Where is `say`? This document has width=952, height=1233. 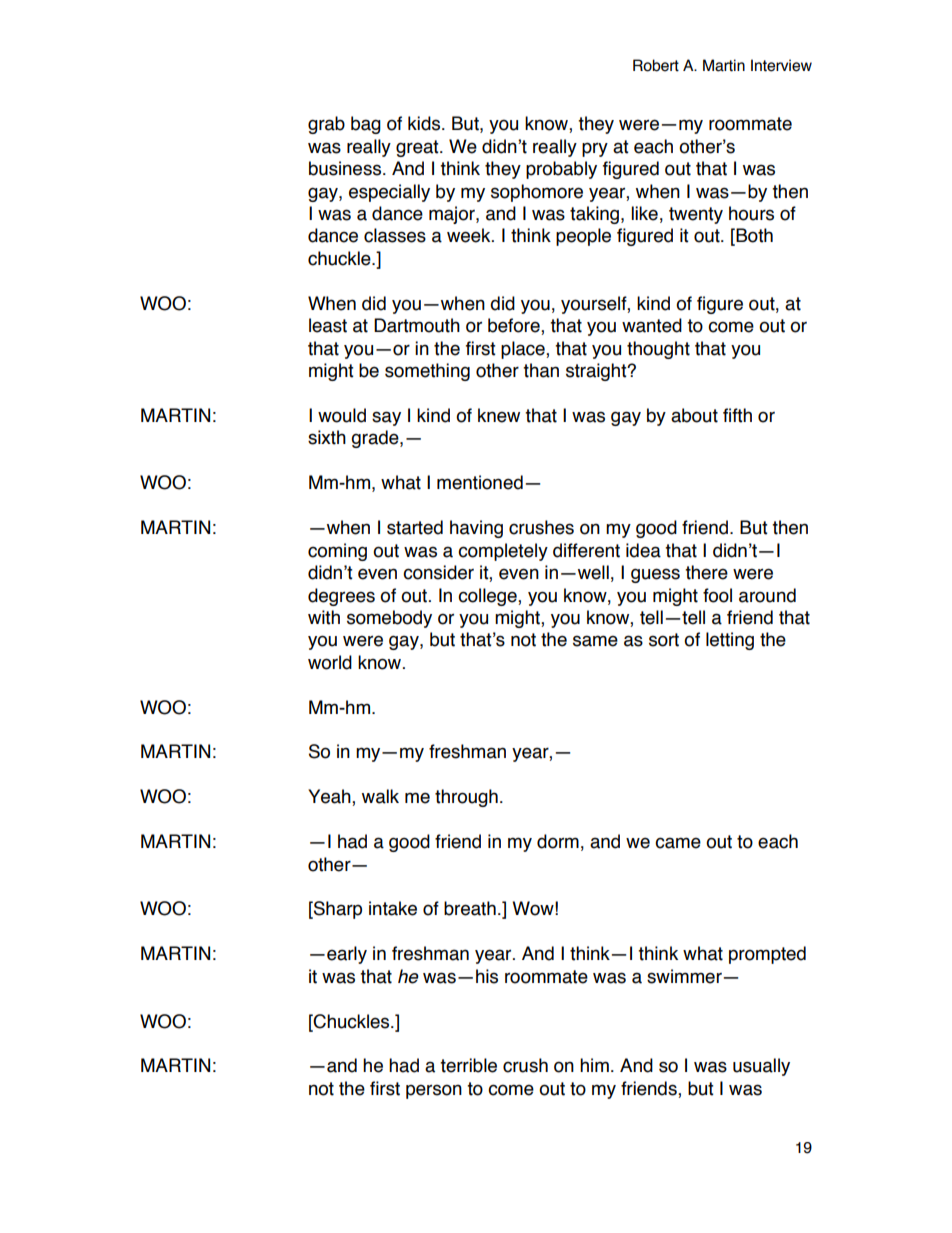 say is located at coordinates (386, 418).
